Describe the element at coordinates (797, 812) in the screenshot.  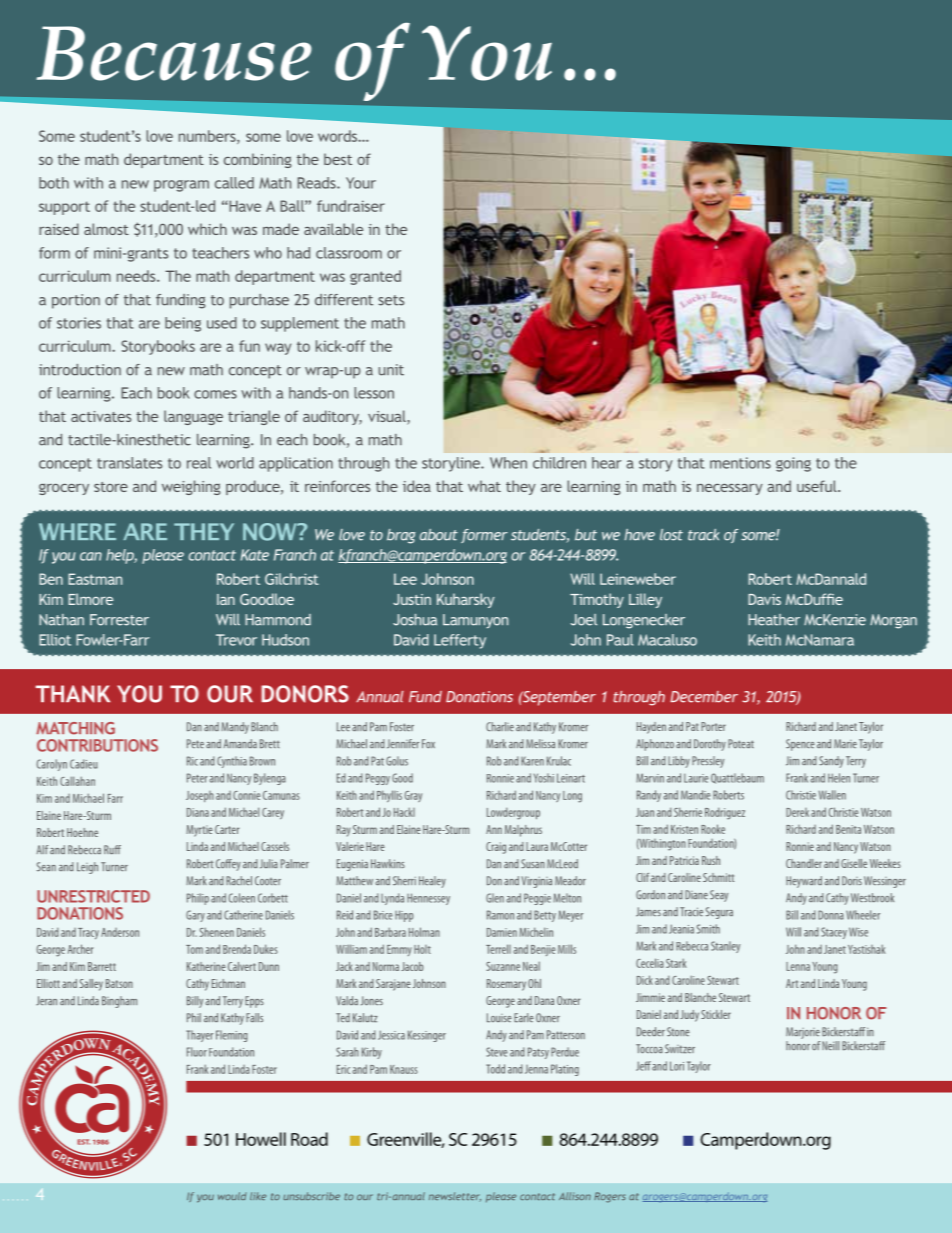
I see `Derek` at that location.
